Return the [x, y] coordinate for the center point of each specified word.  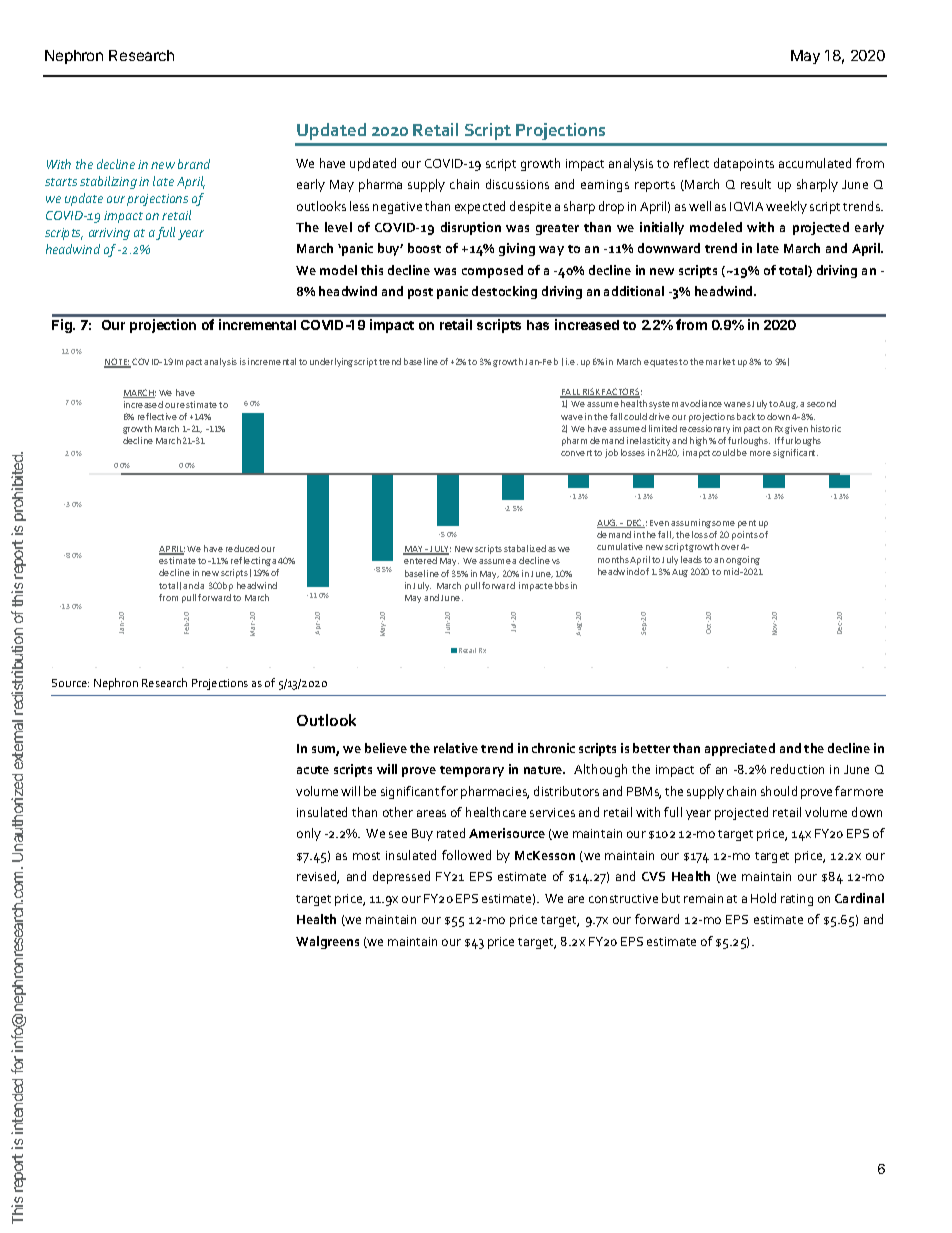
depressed [401, 877]
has [538, 325]
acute [313, 770]
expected [480, 207]
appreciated [740, 749]
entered [420, 560]
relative [456, 748]
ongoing [743, 560]
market [720, 361]
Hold [763, 898]
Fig [63, 326]
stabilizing [108, 182]
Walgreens [327, 942]
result [756, 184]
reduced [242, 548]
